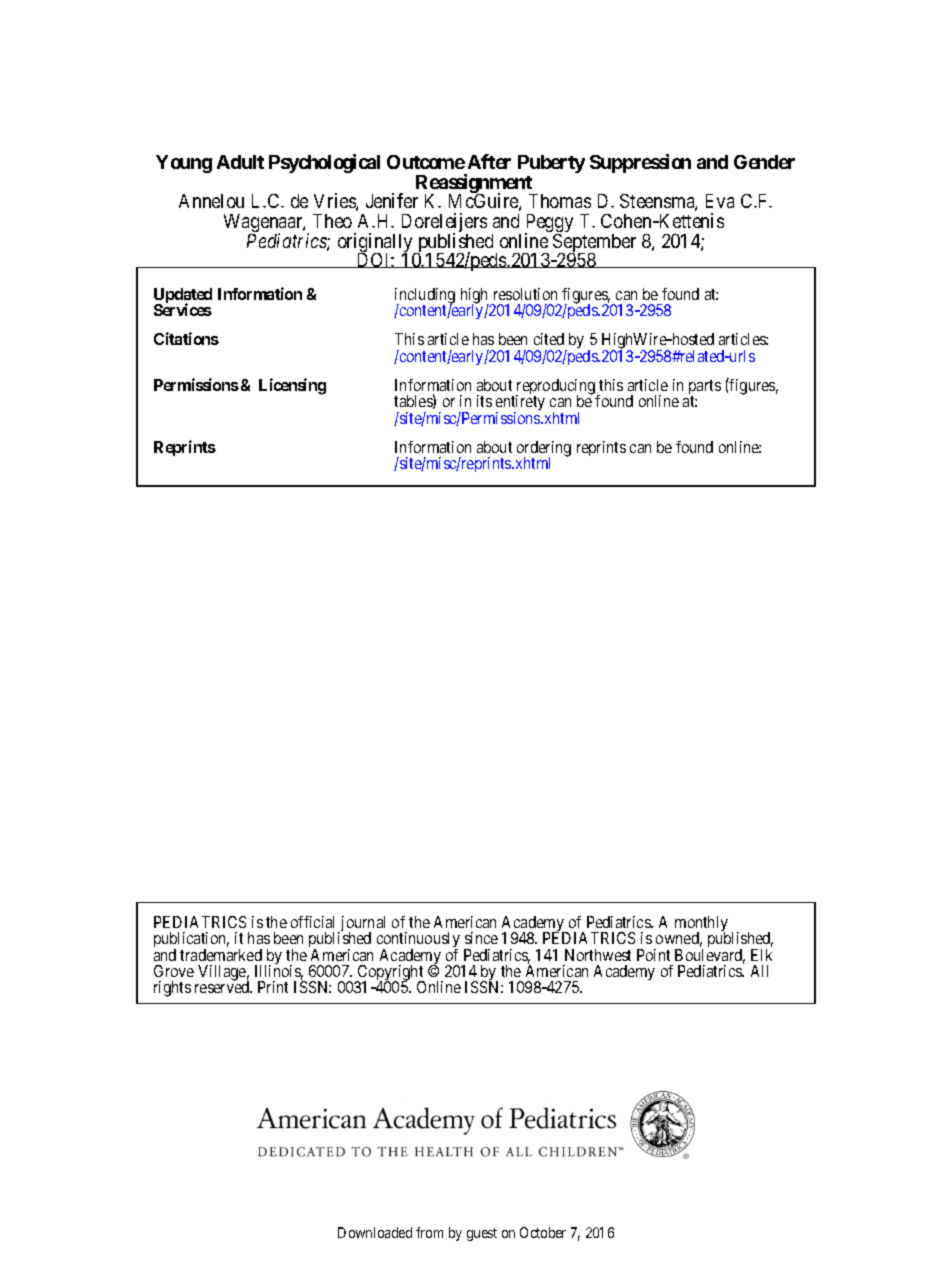 The image size is (952, 1276). Describe the element at coordinates (240, 162) in the page. I see `Adult` at that location.
